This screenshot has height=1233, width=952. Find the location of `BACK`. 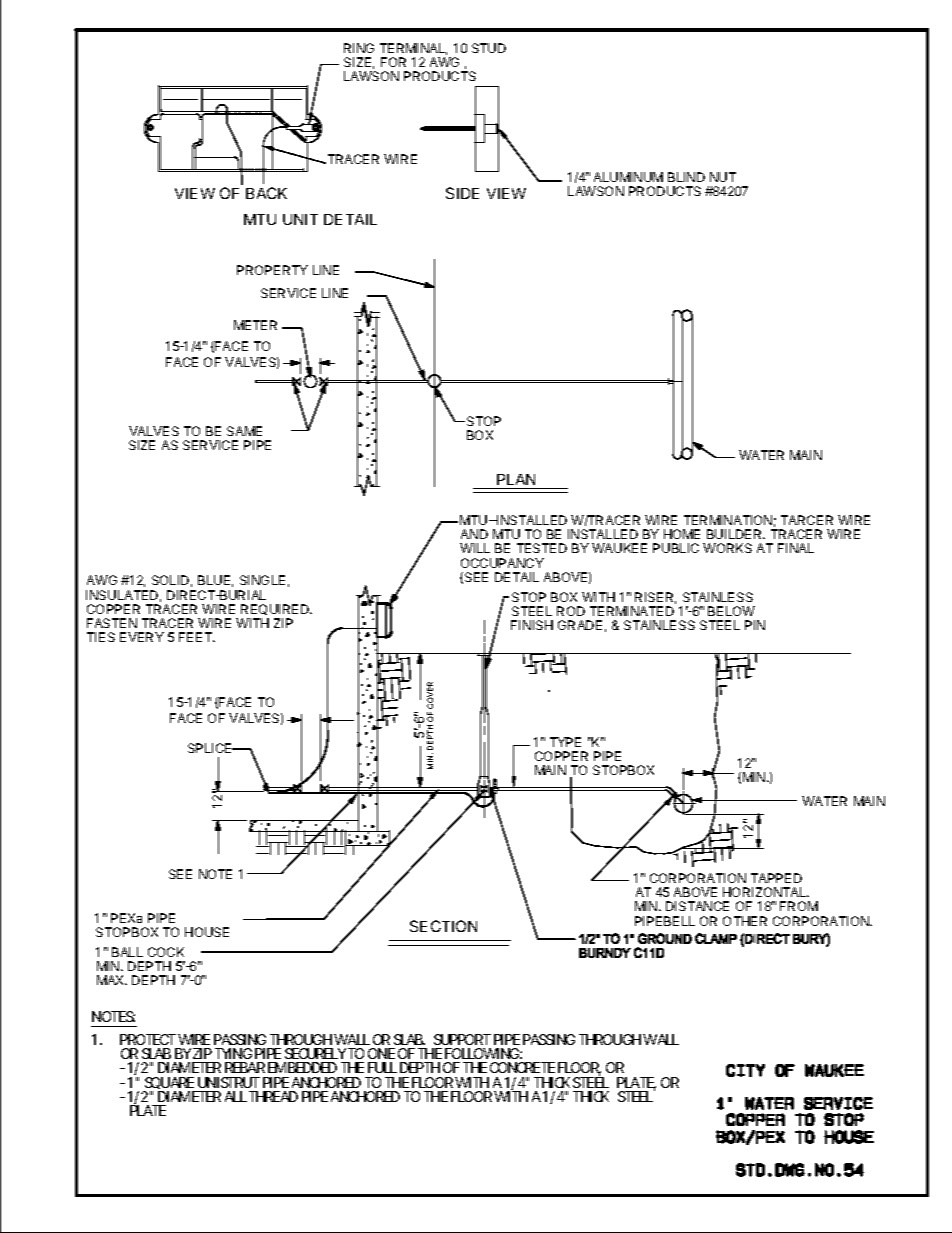

BACK is located at coordinates (266, 193).
